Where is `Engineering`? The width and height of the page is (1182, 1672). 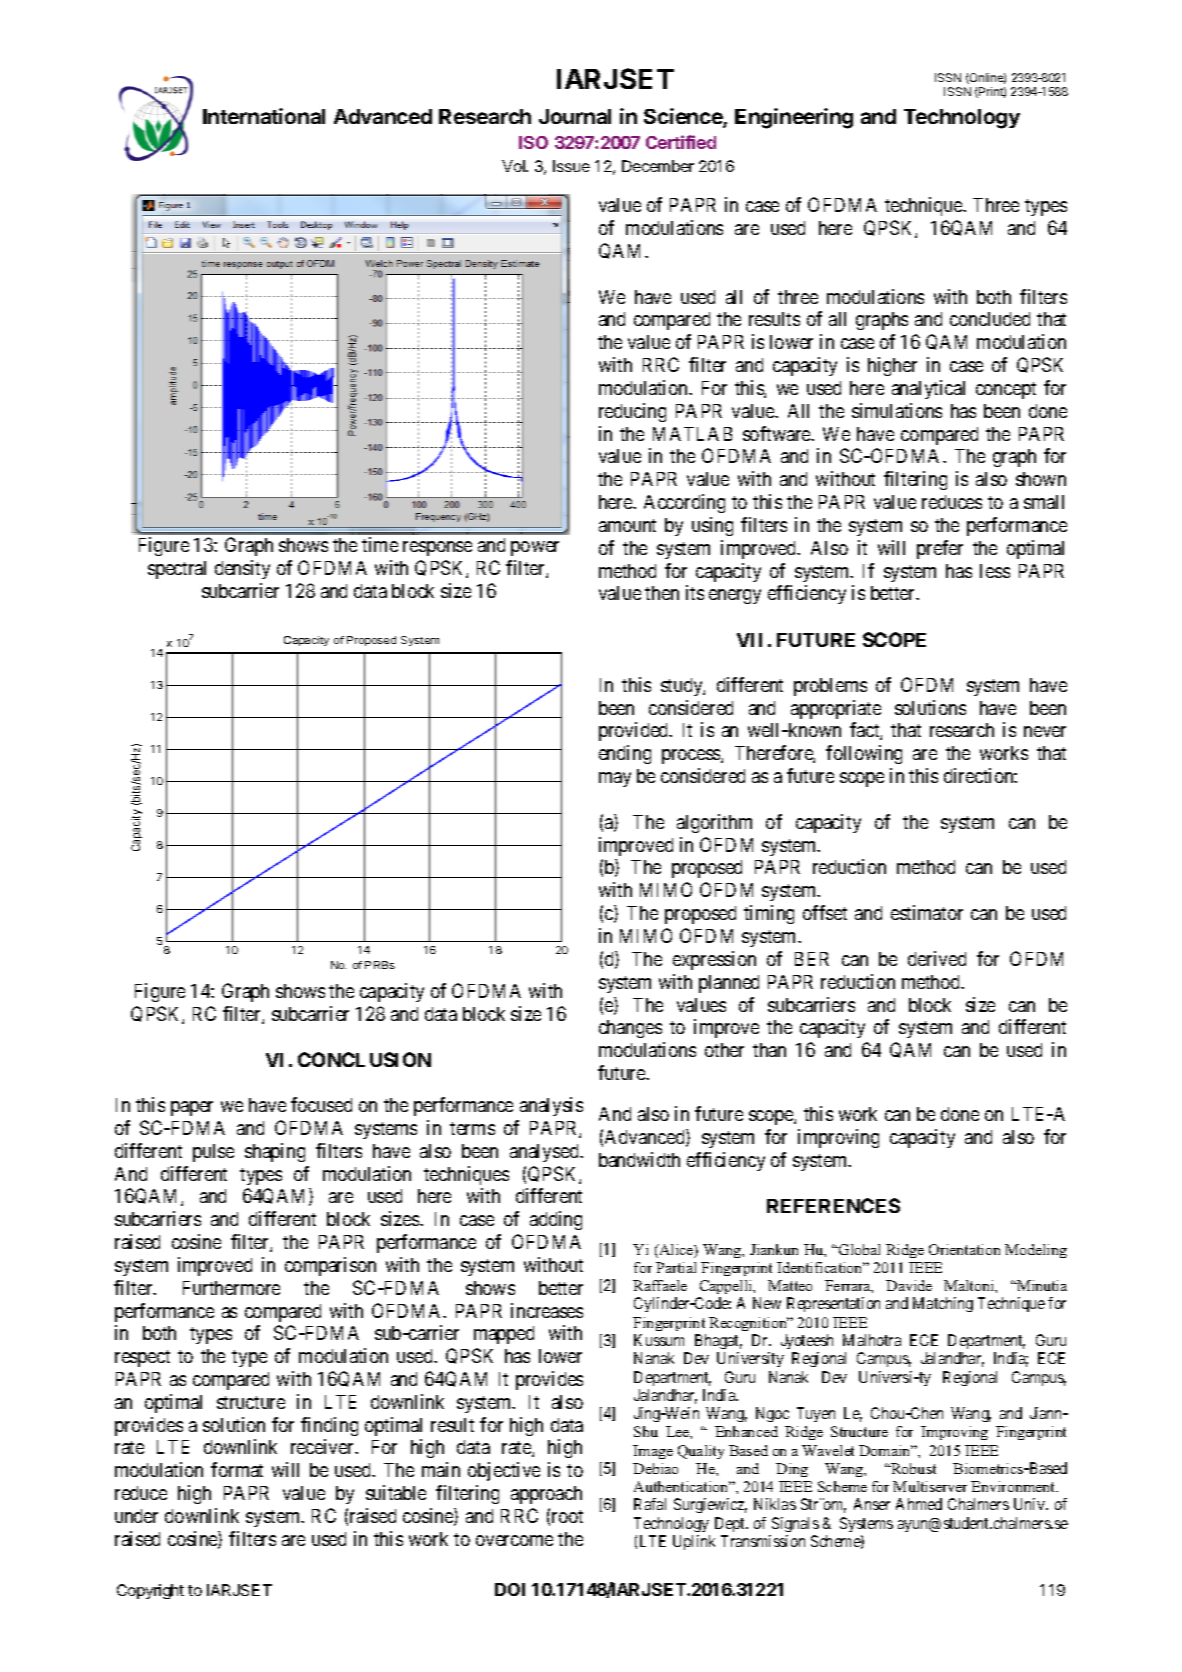 Engineering is located at coordinates (794, 118).
